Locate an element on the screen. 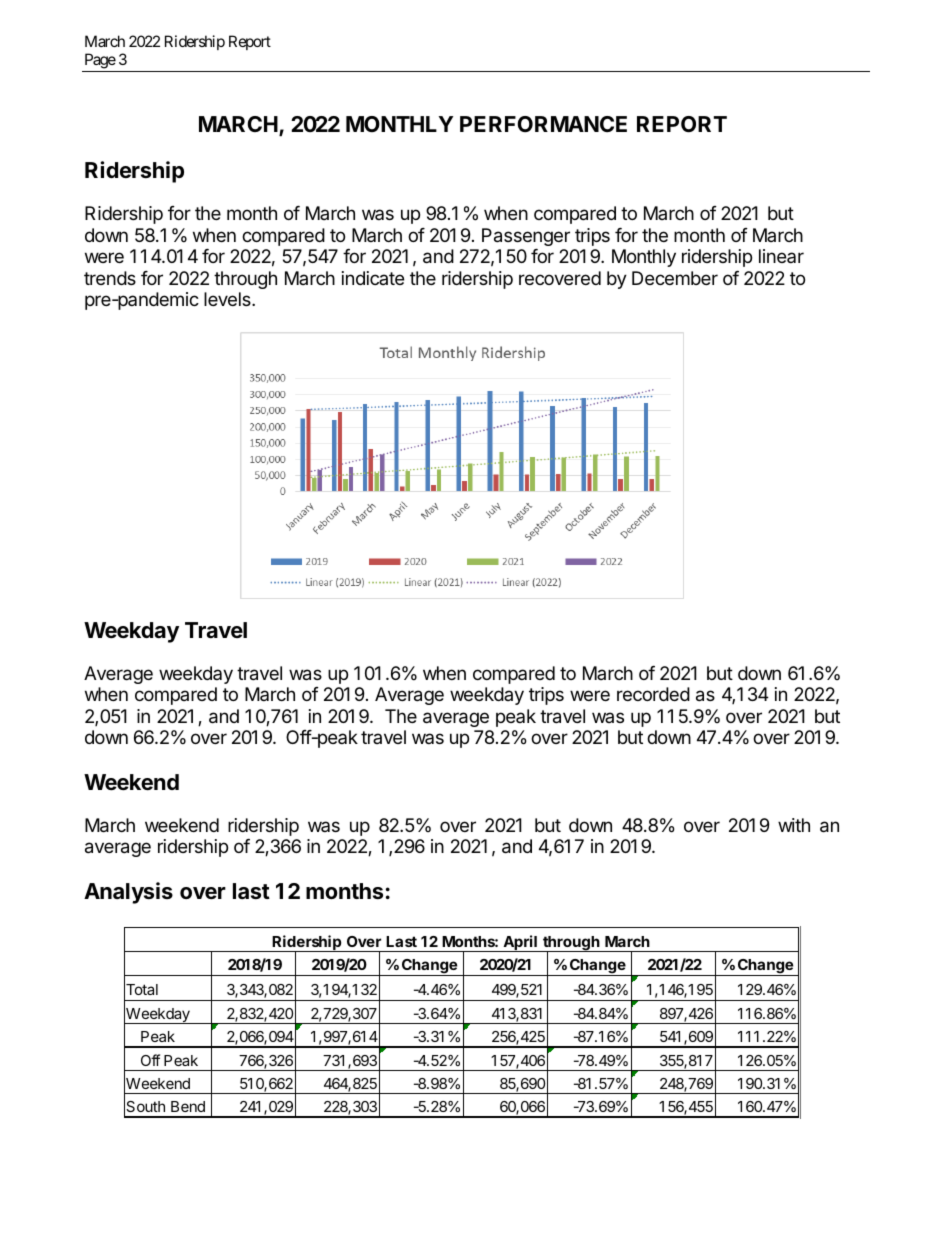 This screenshot has height=1233, width=952. recorded is located at coordinates (653, 694).
